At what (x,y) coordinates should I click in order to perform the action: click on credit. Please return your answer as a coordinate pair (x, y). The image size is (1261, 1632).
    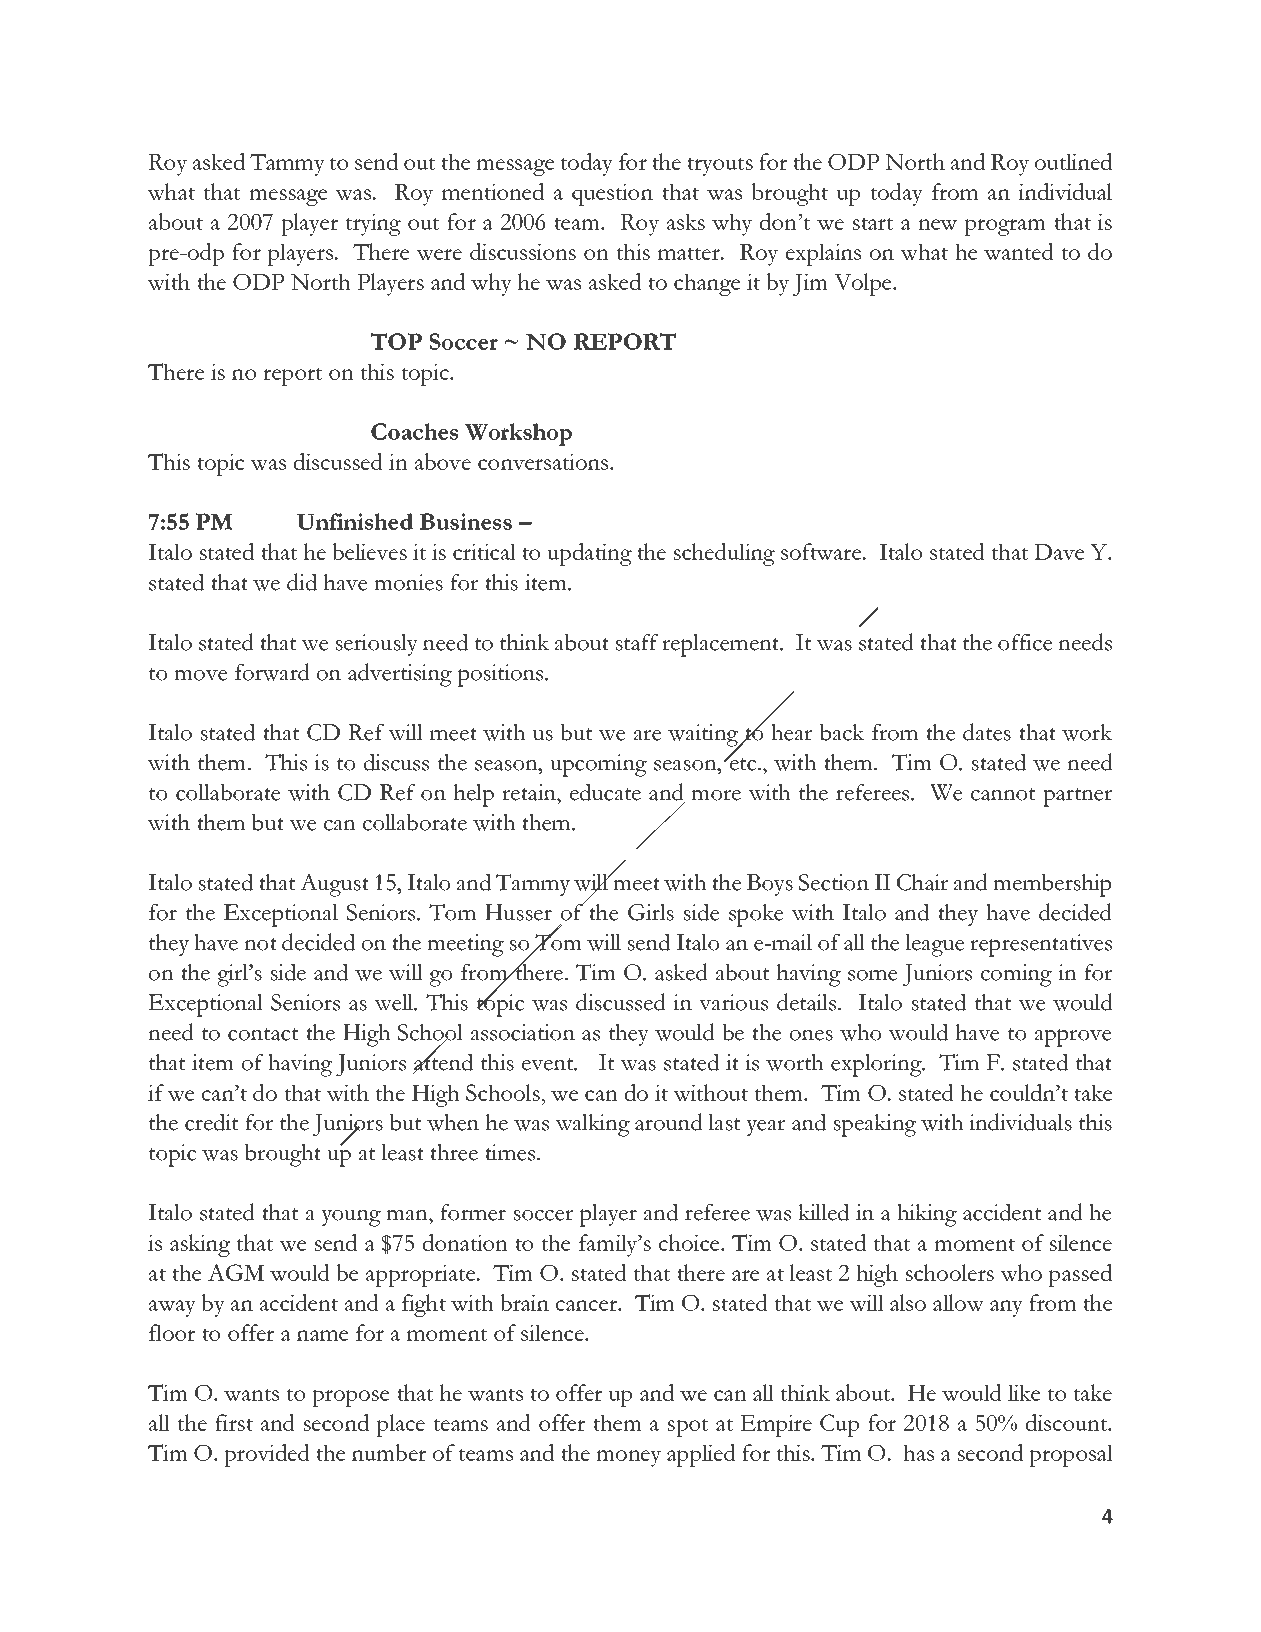
    Looking at the image, I should click on (211, 1122).
